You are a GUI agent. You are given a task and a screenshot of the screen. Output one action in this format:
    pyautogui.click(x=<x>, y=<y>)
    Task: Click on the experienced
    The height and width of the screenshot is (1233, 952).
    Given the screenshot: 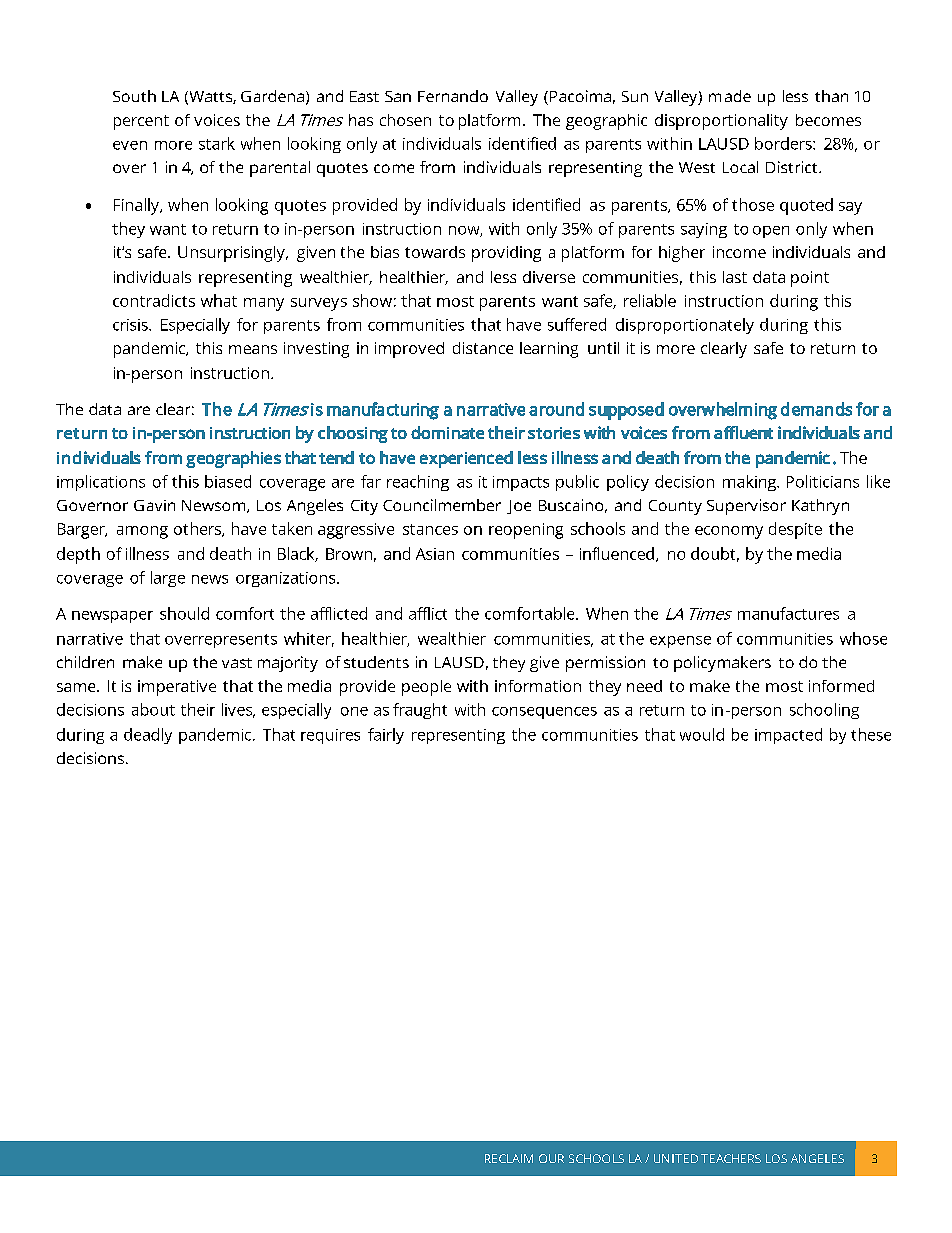 What is the action you would take?
    pyautogui.click(x=466, y=459)
